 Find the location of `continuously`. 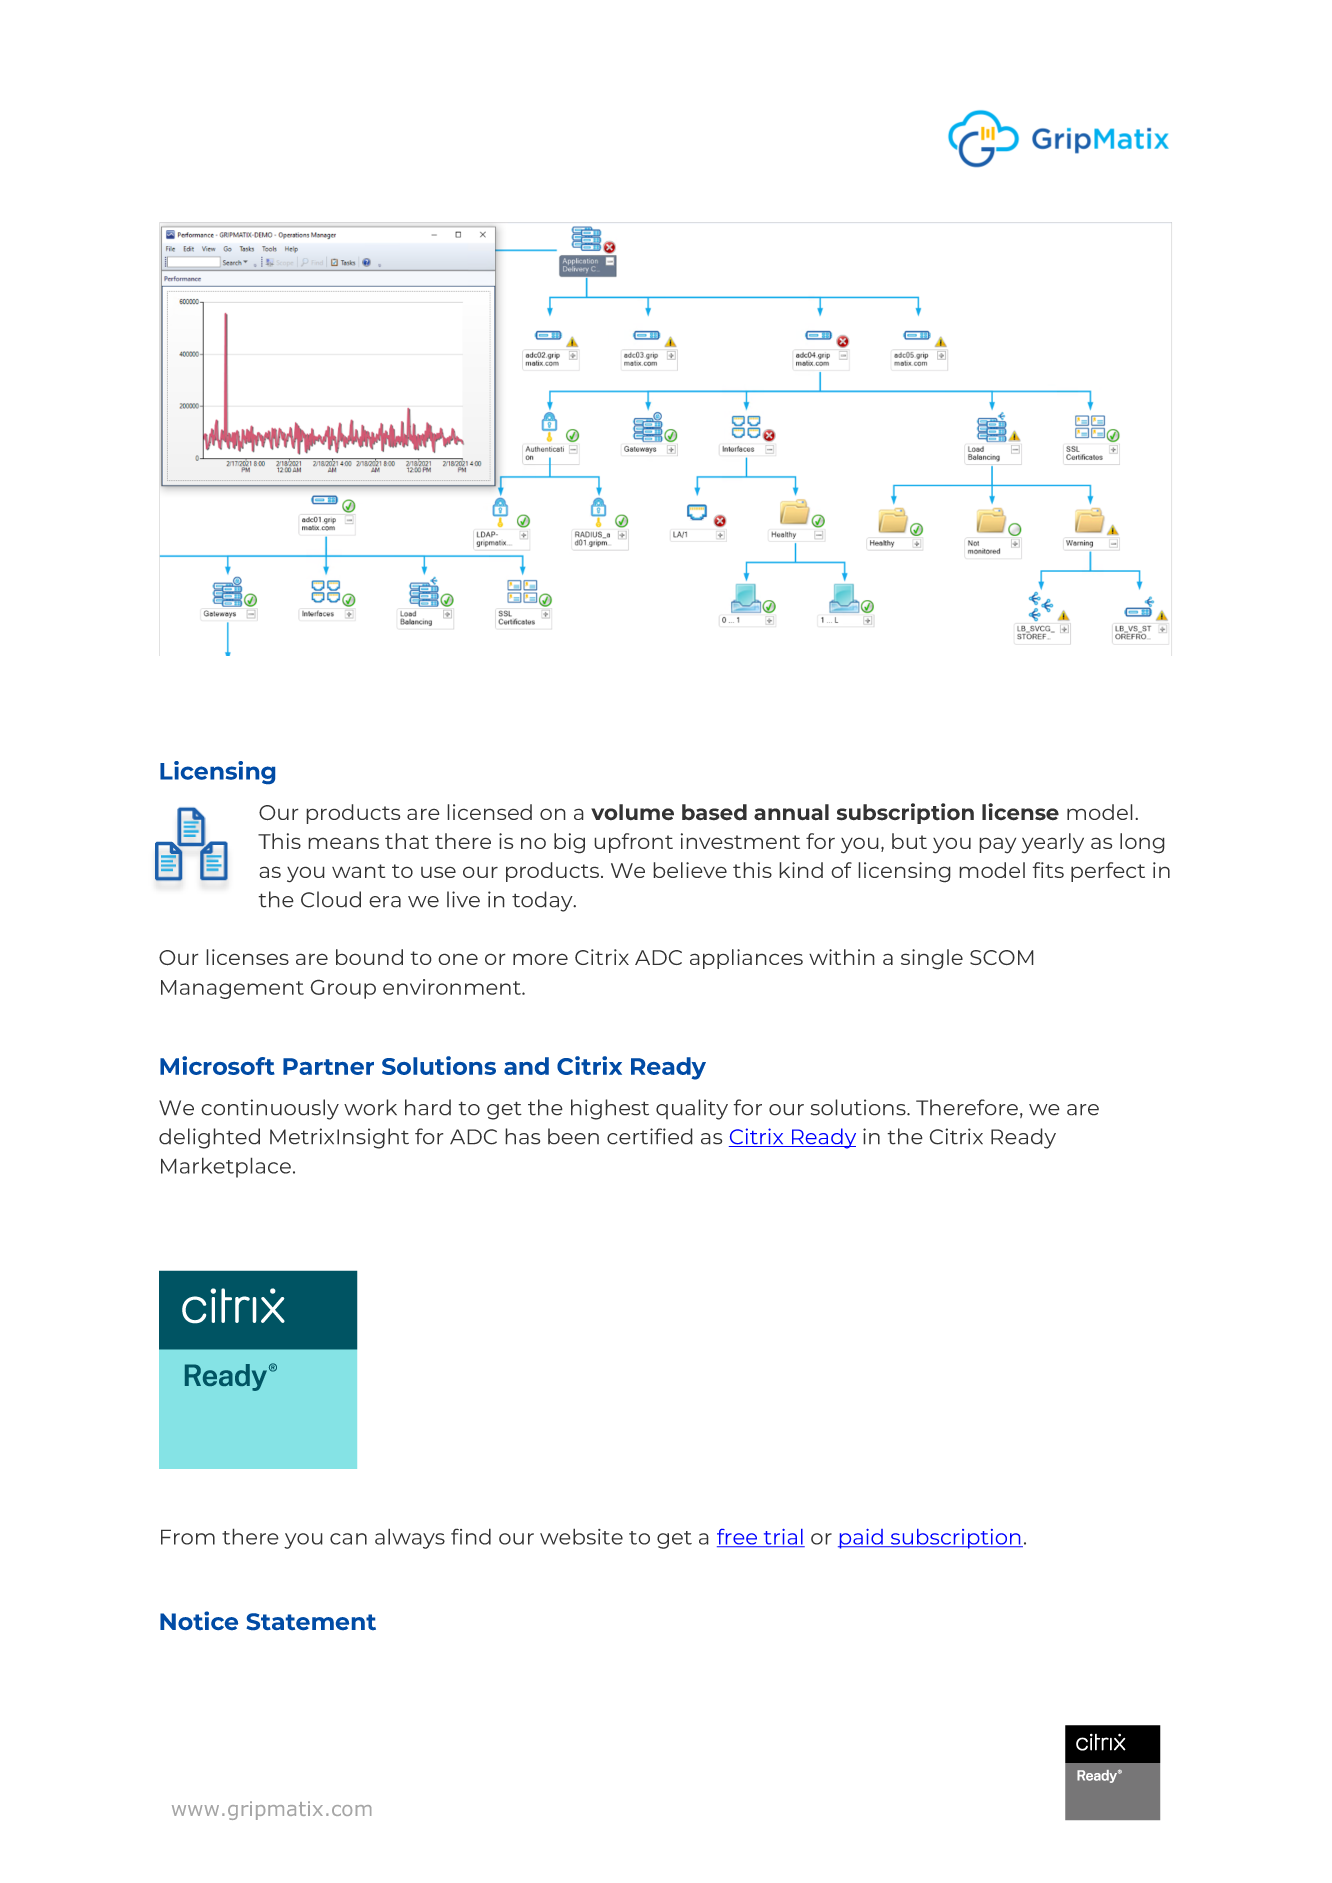

continuously is located at coordinates (270, 1109).
